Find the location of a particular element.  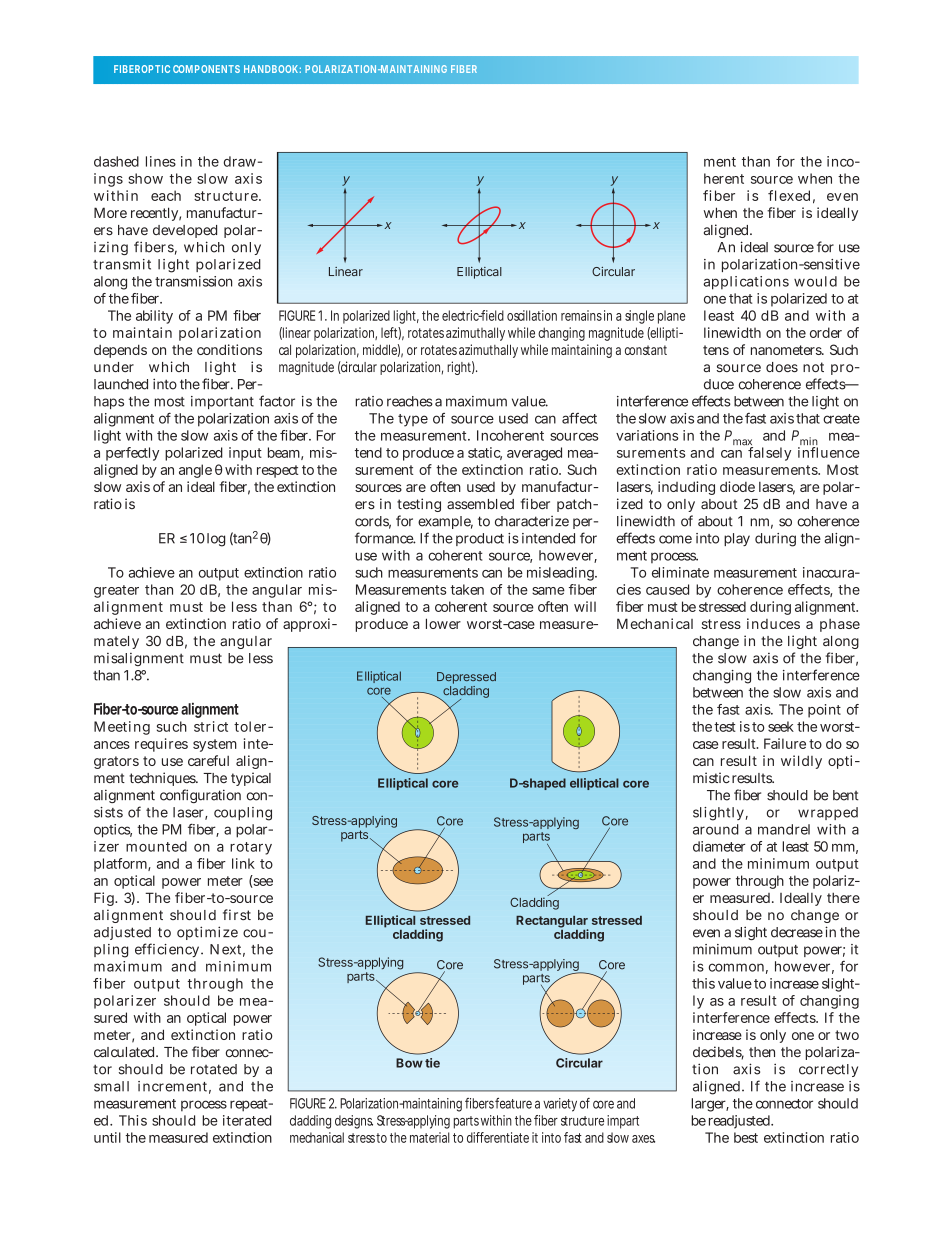

careful is located at coordinates (208, 760).
